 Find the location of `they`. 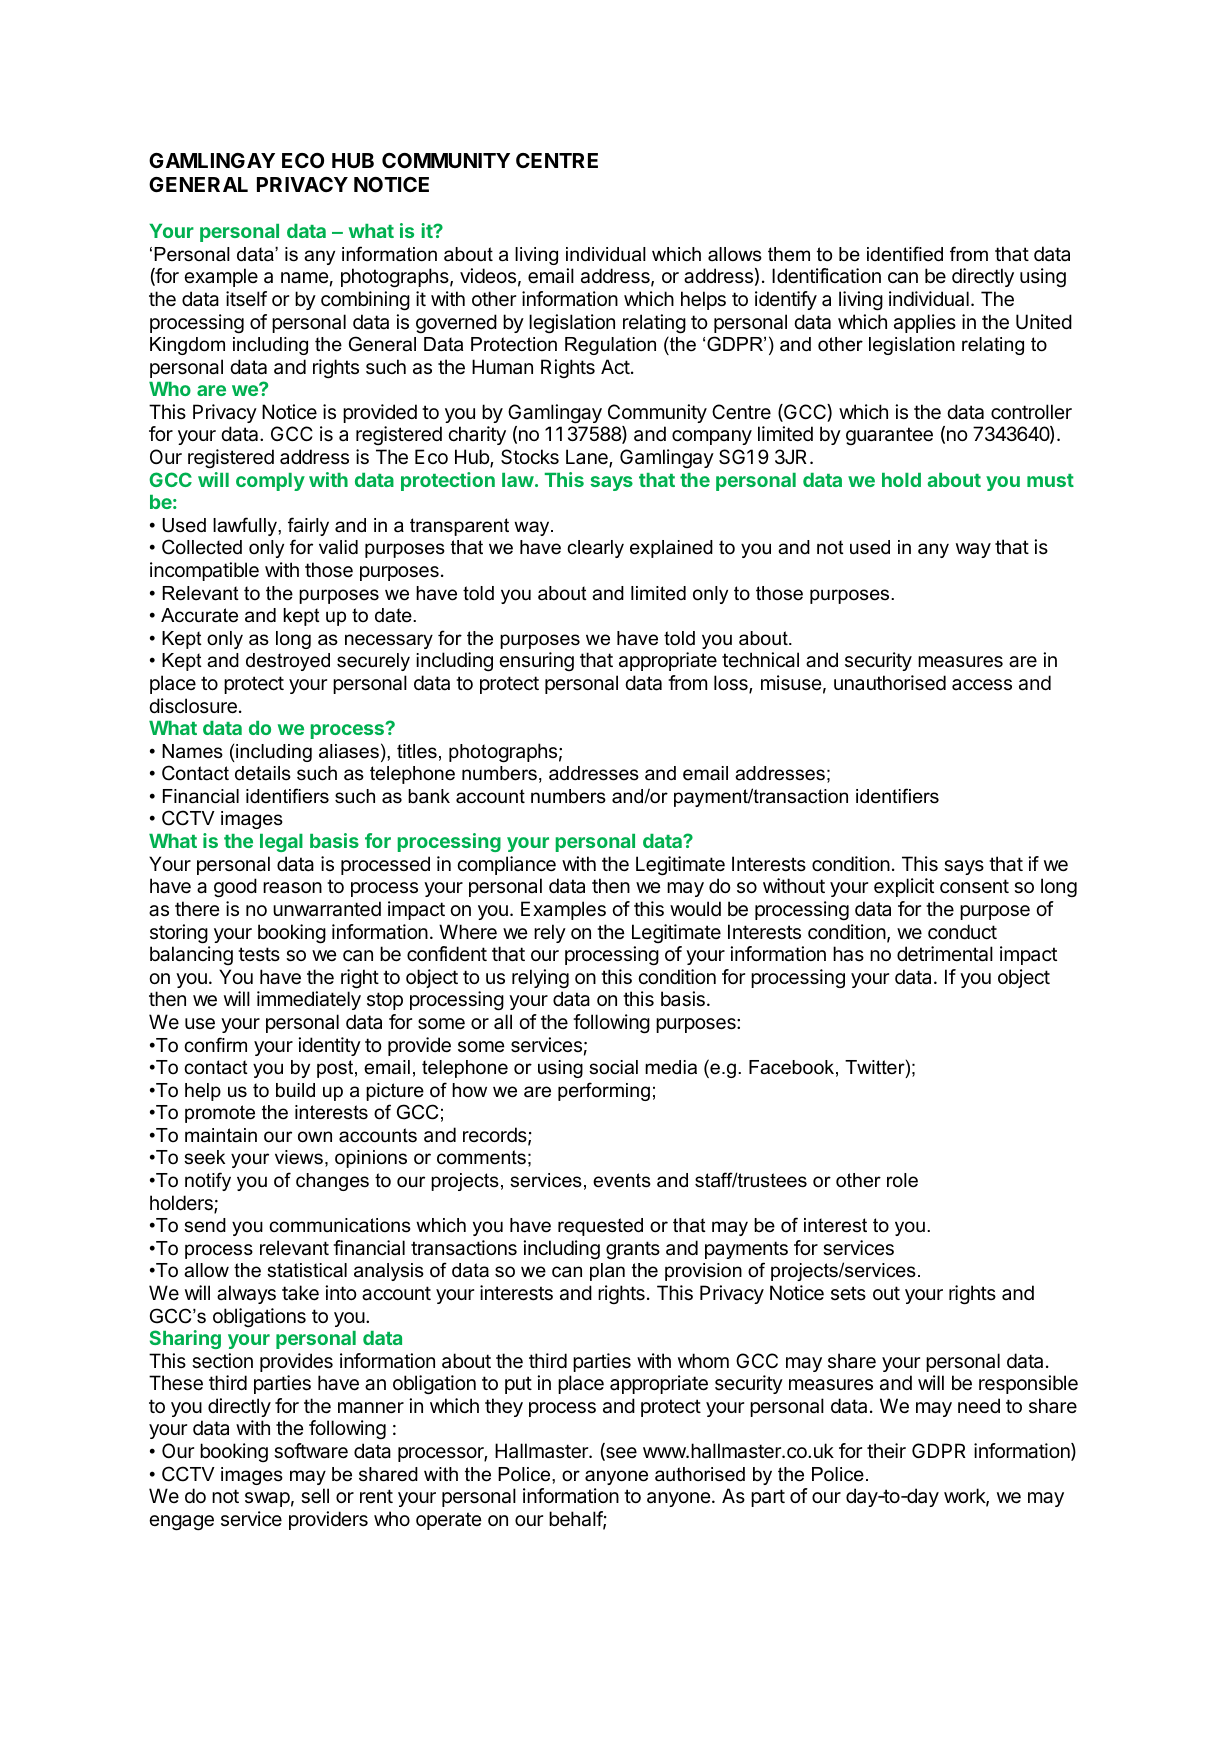

they is located at coordinates (504, 1407).
